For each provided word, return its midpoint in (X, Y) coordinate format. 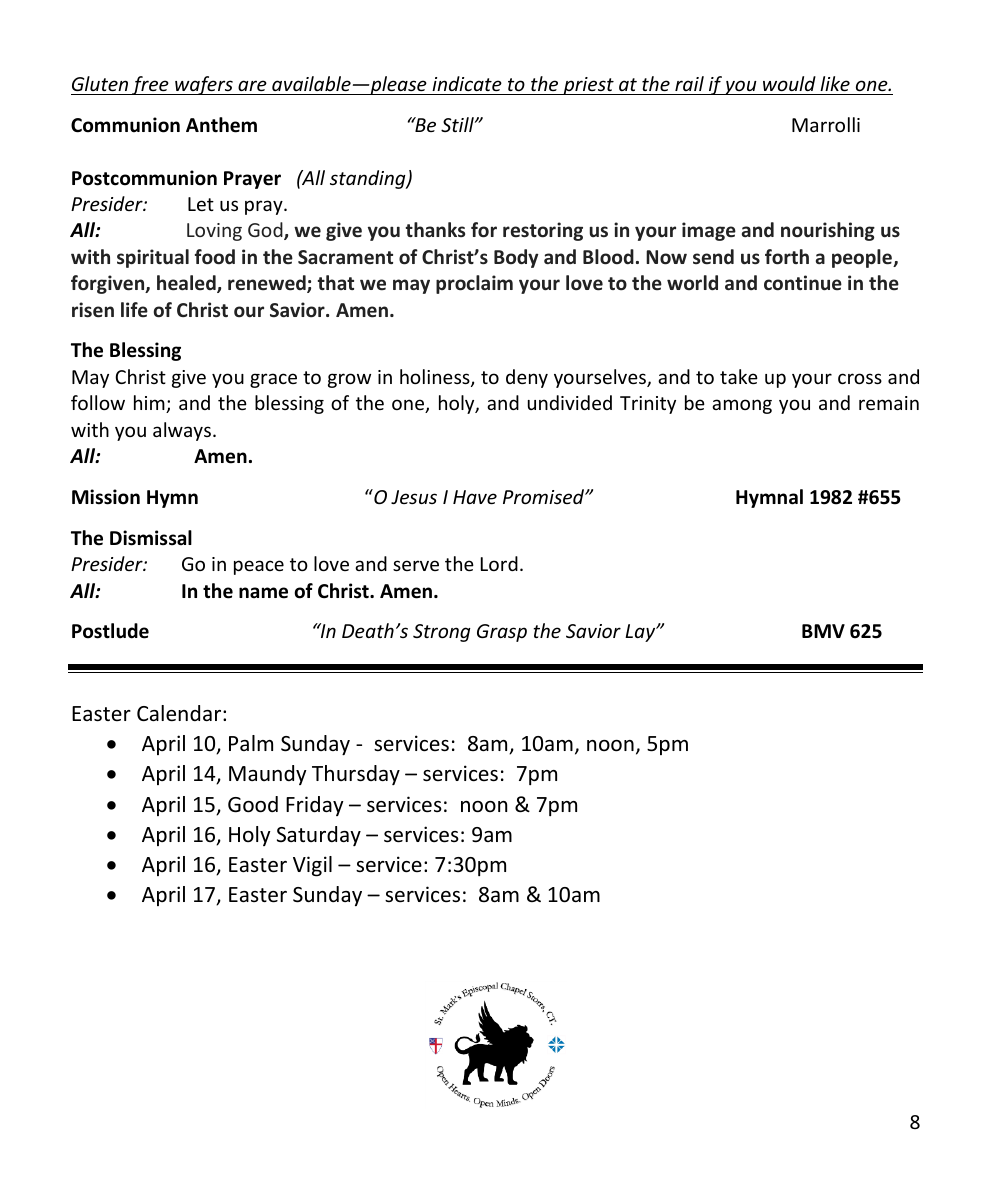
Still (458, 124)
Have (475, 497)
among (742, 406)
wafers (204, 85)
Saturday (319, 836)
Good (253, 804)
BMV (823, 631)
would (789, 83)
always (182, 431)
